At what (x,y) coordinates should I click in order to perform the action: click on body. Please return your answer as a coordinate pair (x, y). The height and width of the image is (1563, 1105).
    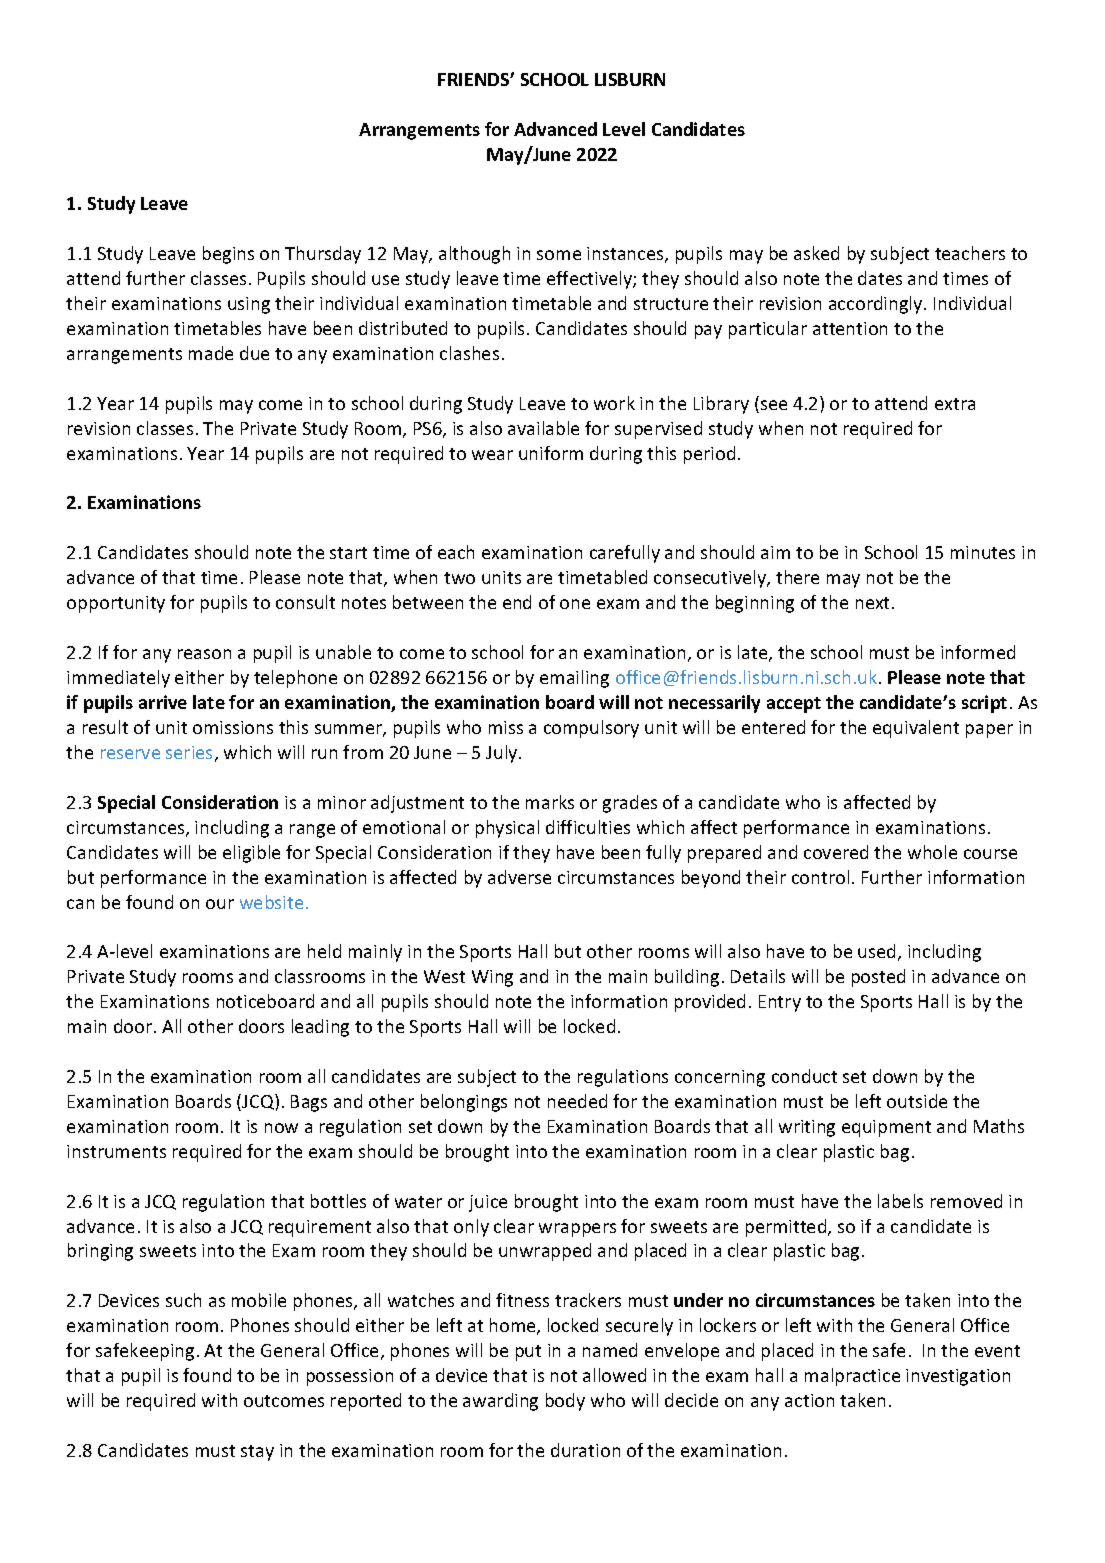
    Looking at the image, I should click on (565, 1402).
